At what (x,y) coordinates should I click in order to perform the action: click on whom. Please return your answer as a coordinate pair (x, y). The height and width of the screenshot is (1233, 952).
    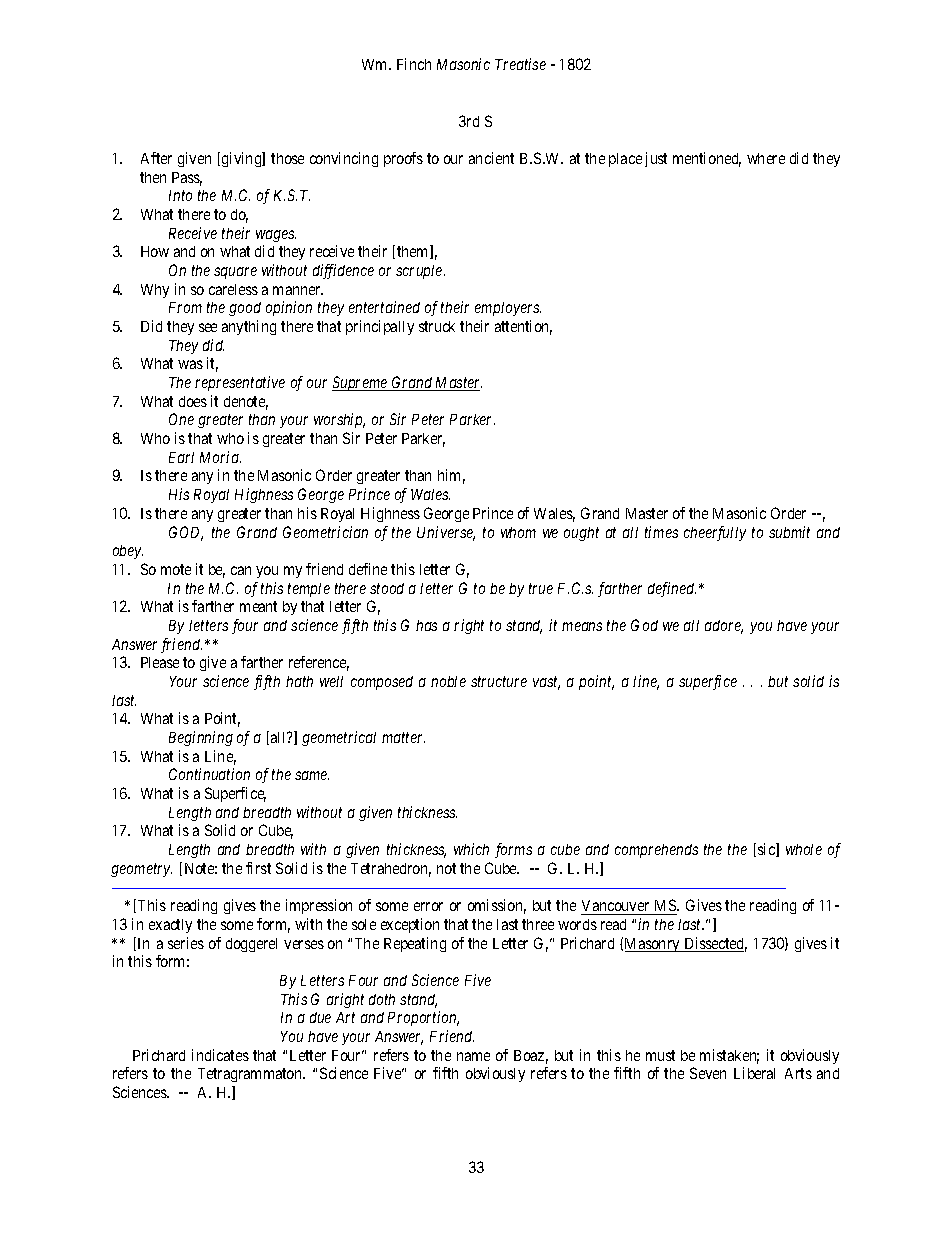
    Looking at the image, I should click on (518, 532).
